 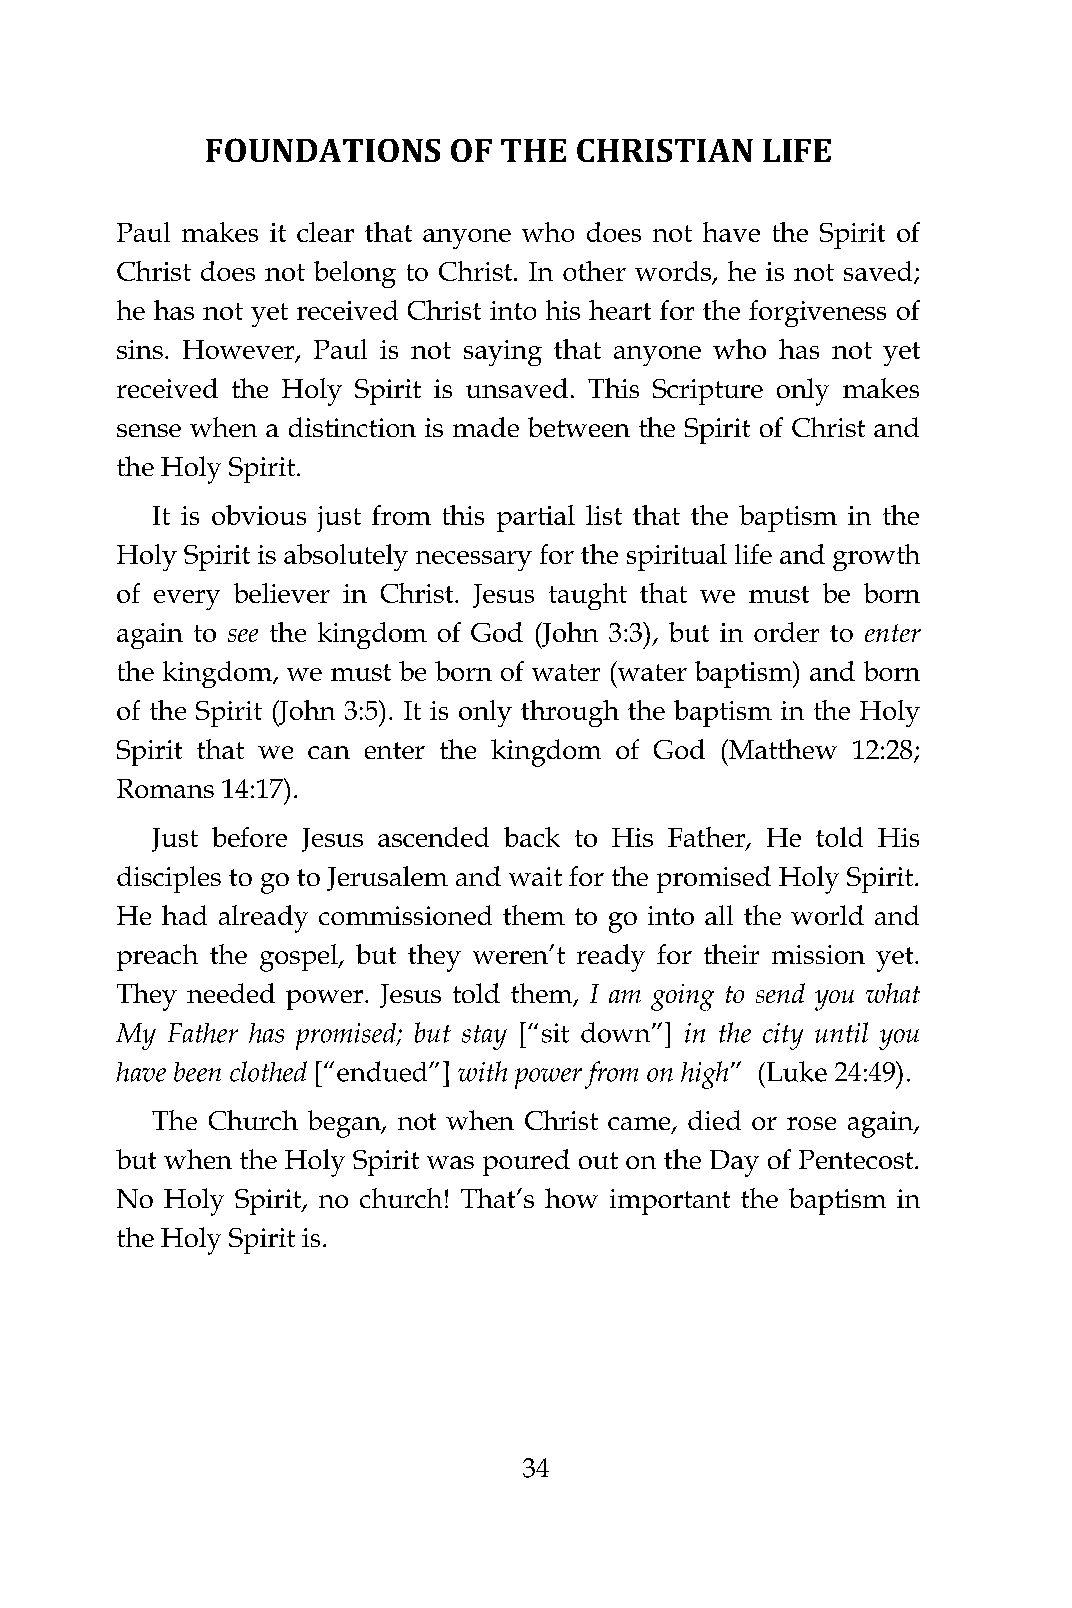 What do you see at coordinates (323, 150) in the image?
I see `FOUNDATIONS` at bounding box center [323, 150].
